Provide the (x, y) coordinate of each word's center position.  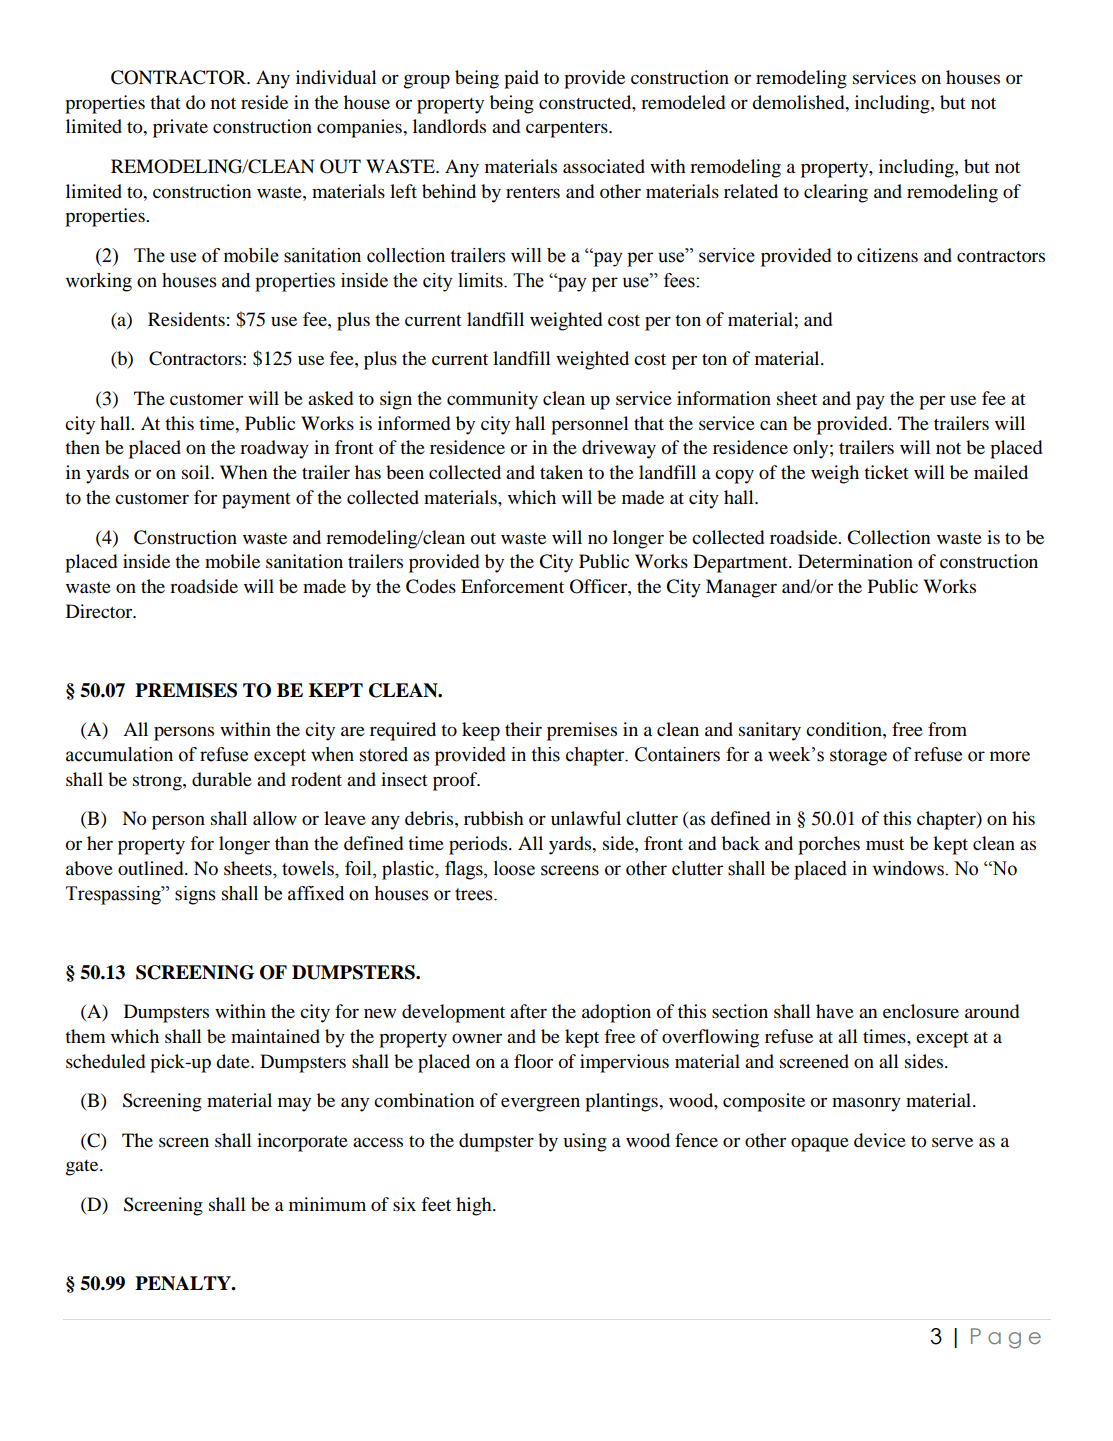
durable (222, 779)
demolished (799, 102)
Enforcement (512, 586)
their (523, 729)
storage (858, 757)
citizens (887, 255)
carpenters (568, 130)
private (180, 128)
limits (481, 280)
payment (256, 501)
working (98, 282)
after (528, 1011)
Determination (855, 561)
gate (83, 1168)
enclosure (921, 1011)
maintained (275, 1036)
